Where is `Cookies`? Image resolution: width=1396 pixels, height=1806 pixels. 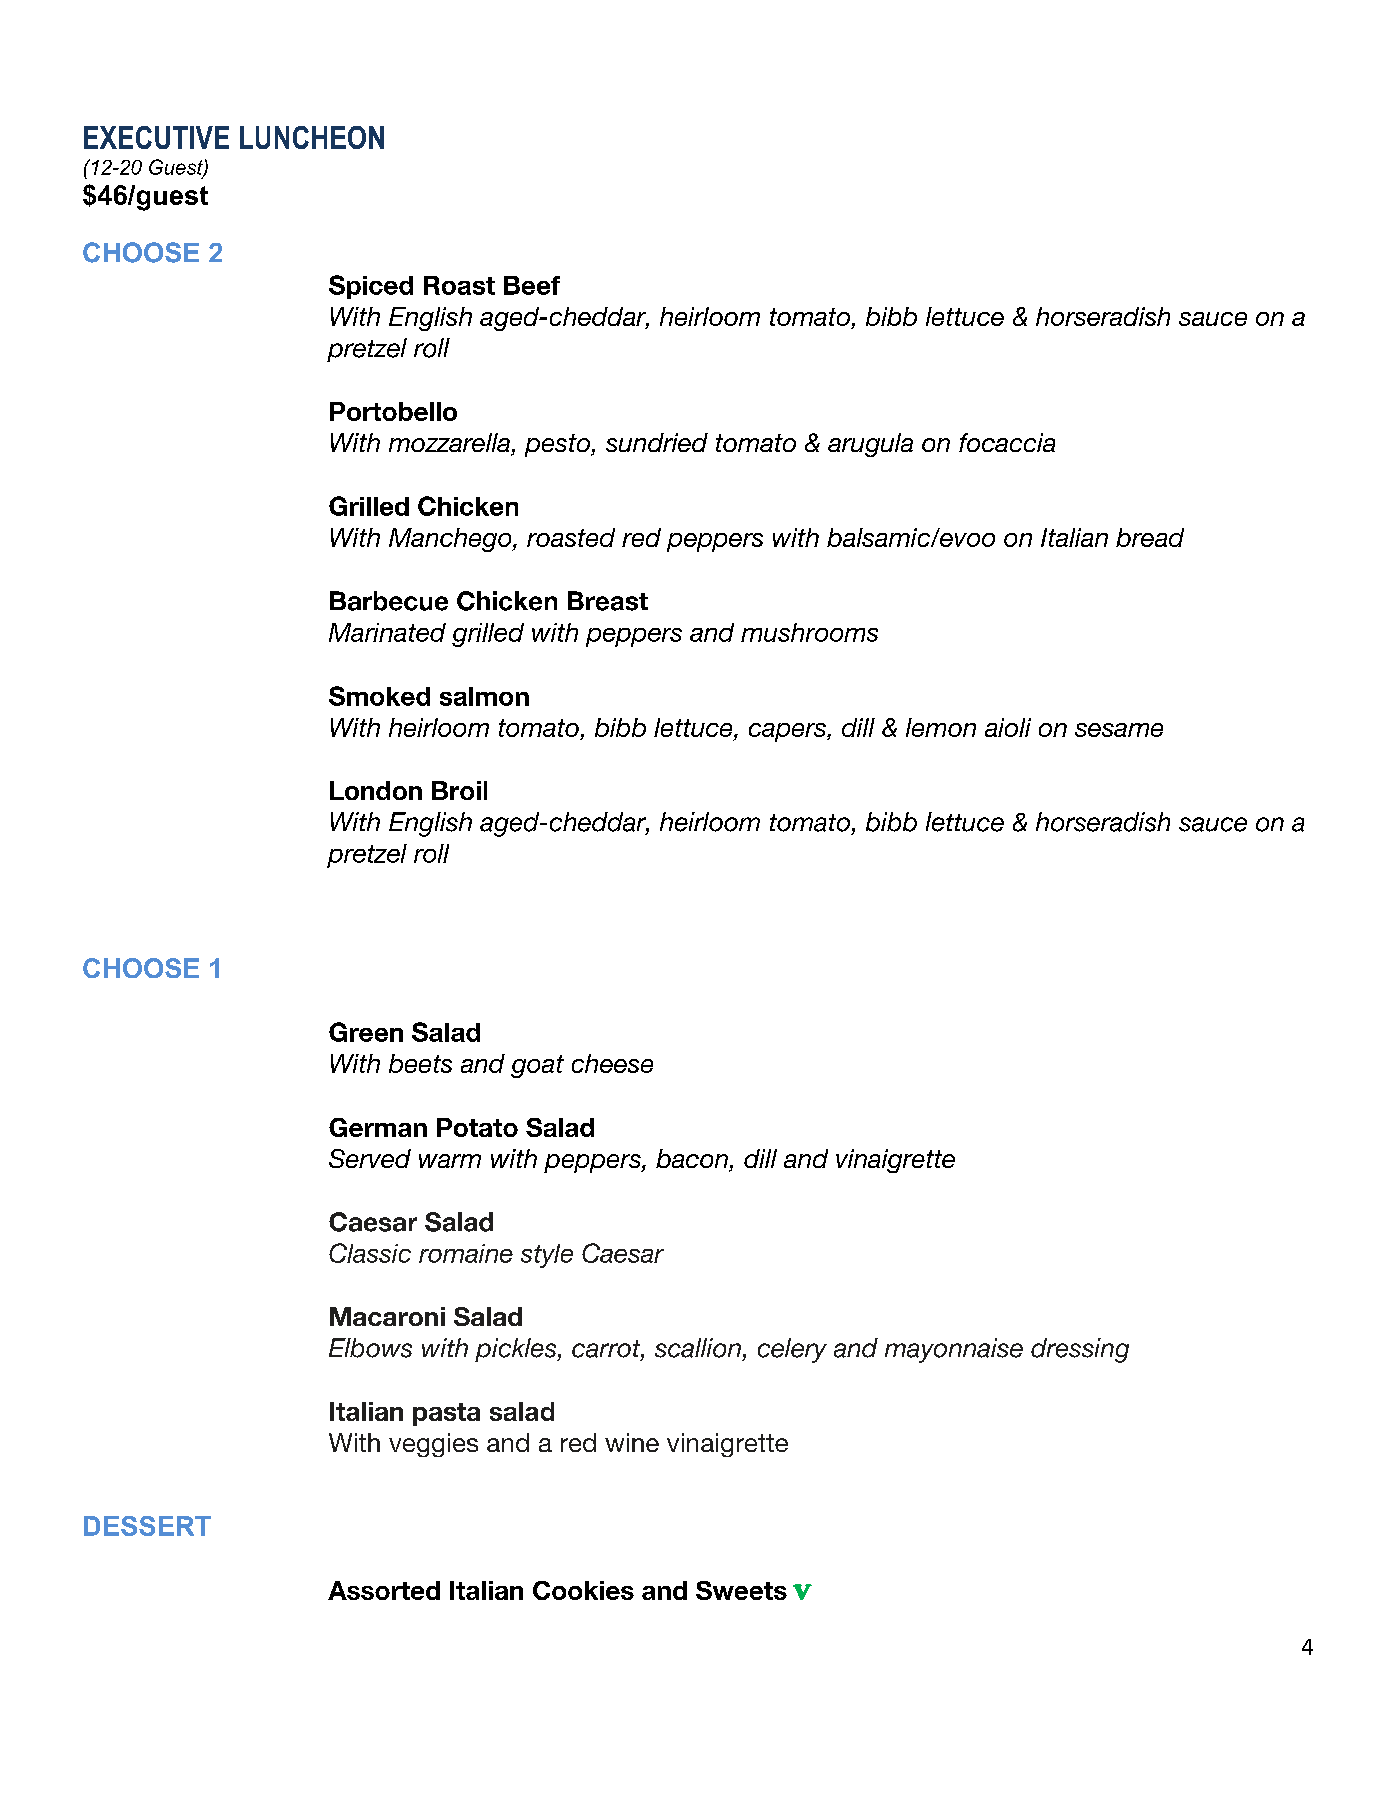 Cookies is located at coordinates (583, 1590).
